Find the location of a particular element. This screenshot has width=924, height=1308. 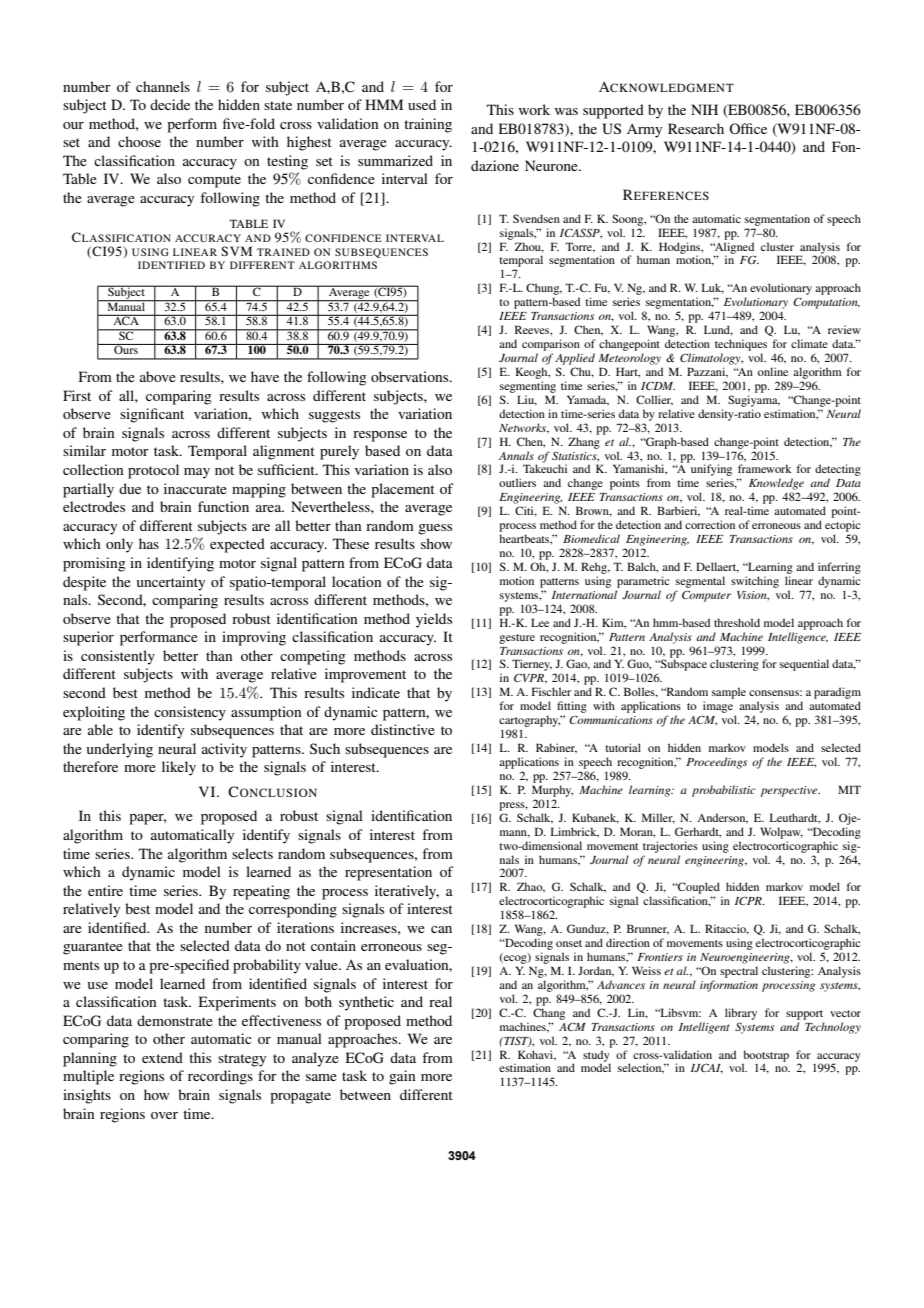

yields is located at coordinates (434, 620).
